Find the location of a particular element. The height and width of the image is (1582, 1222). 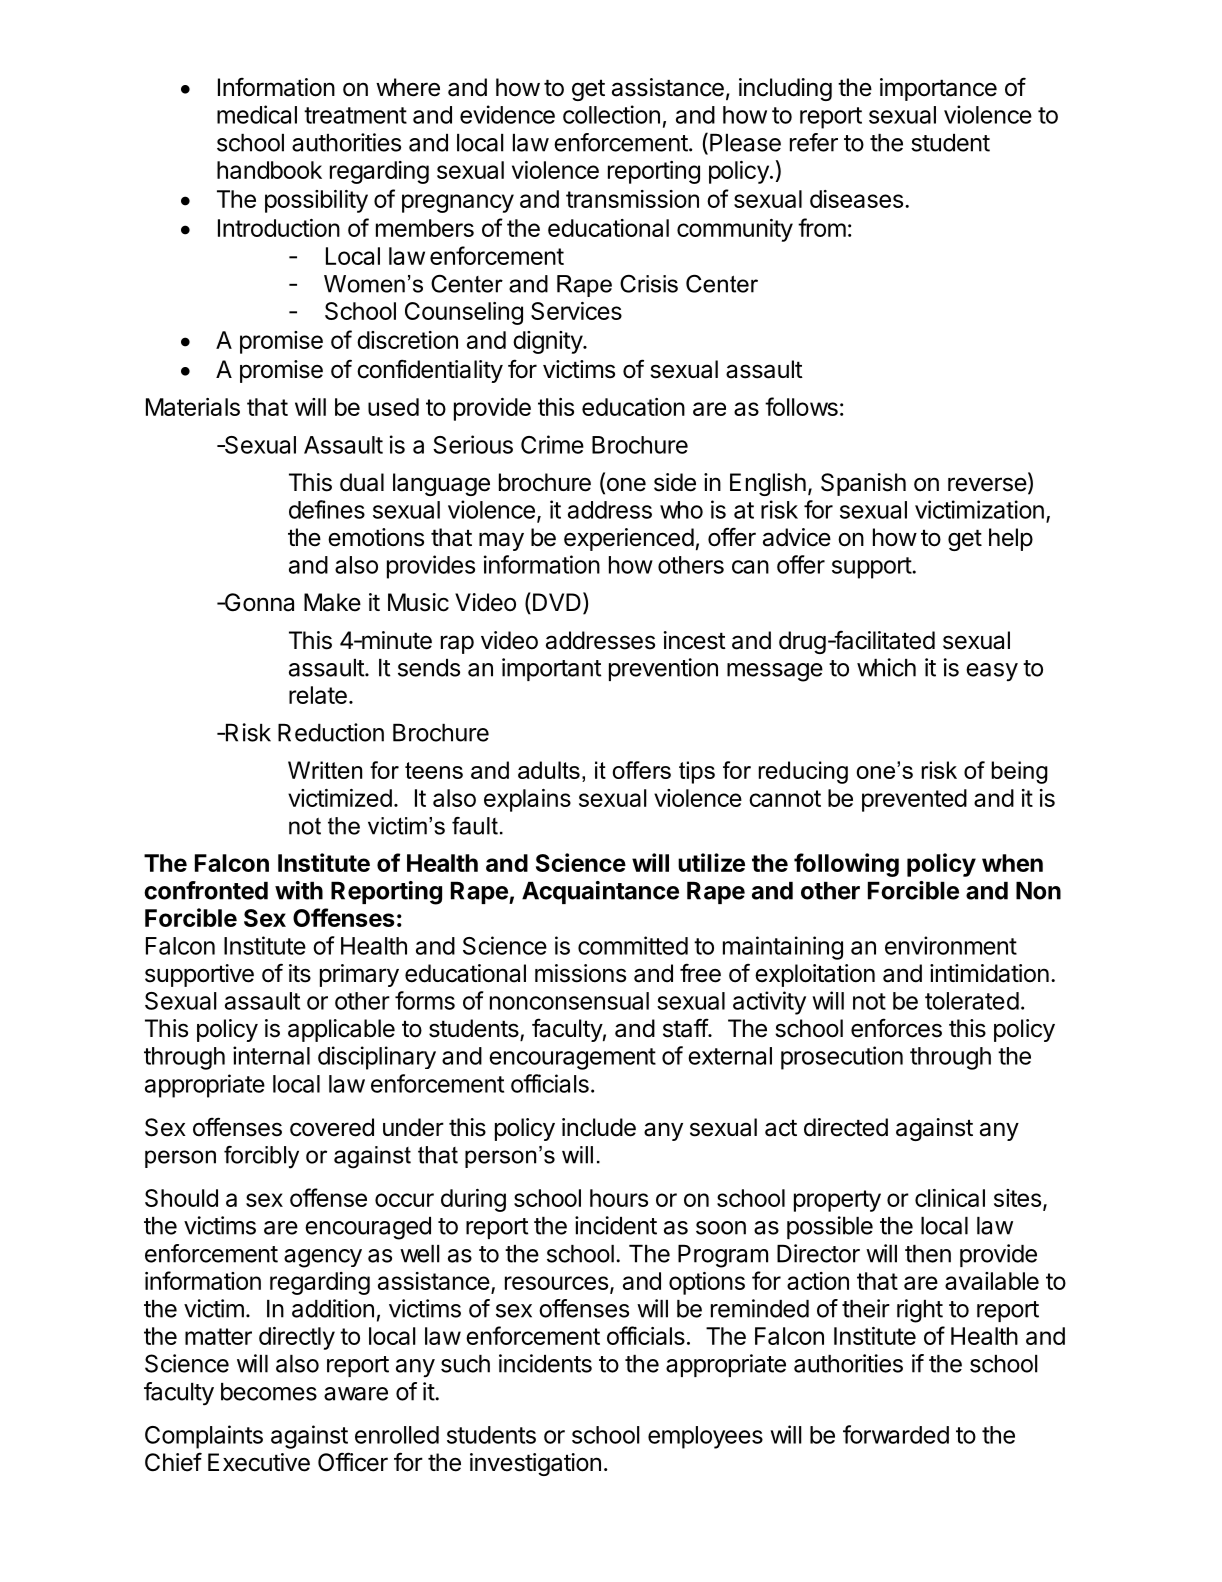

enforces is located at coordinates (896, 1028).
